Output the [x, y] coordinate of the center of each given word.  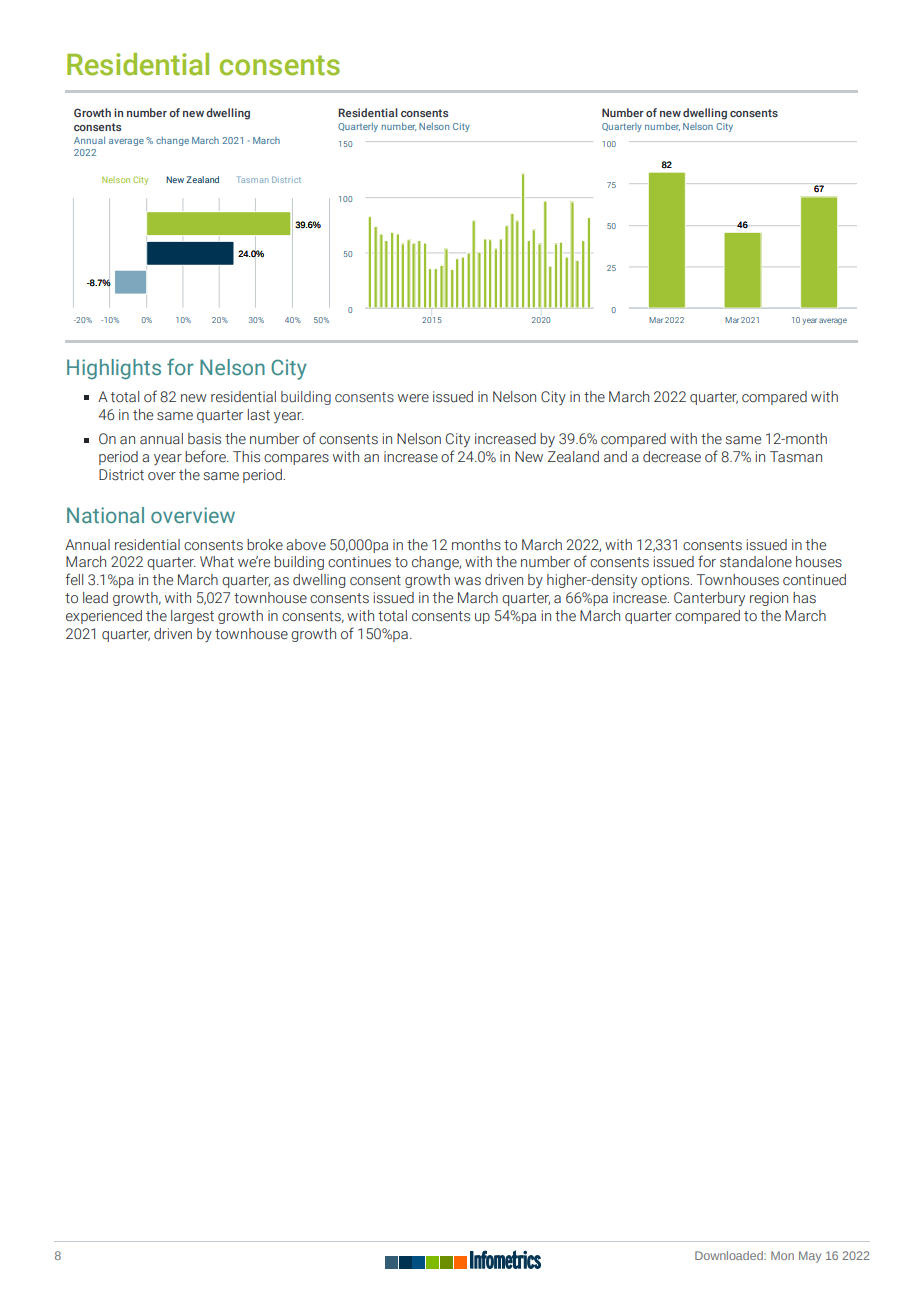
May [810, 1257]
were [413, 398]
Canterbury [709, 599]
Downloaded [730, 1255]
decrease [672, 457]
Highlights [114, 369]
